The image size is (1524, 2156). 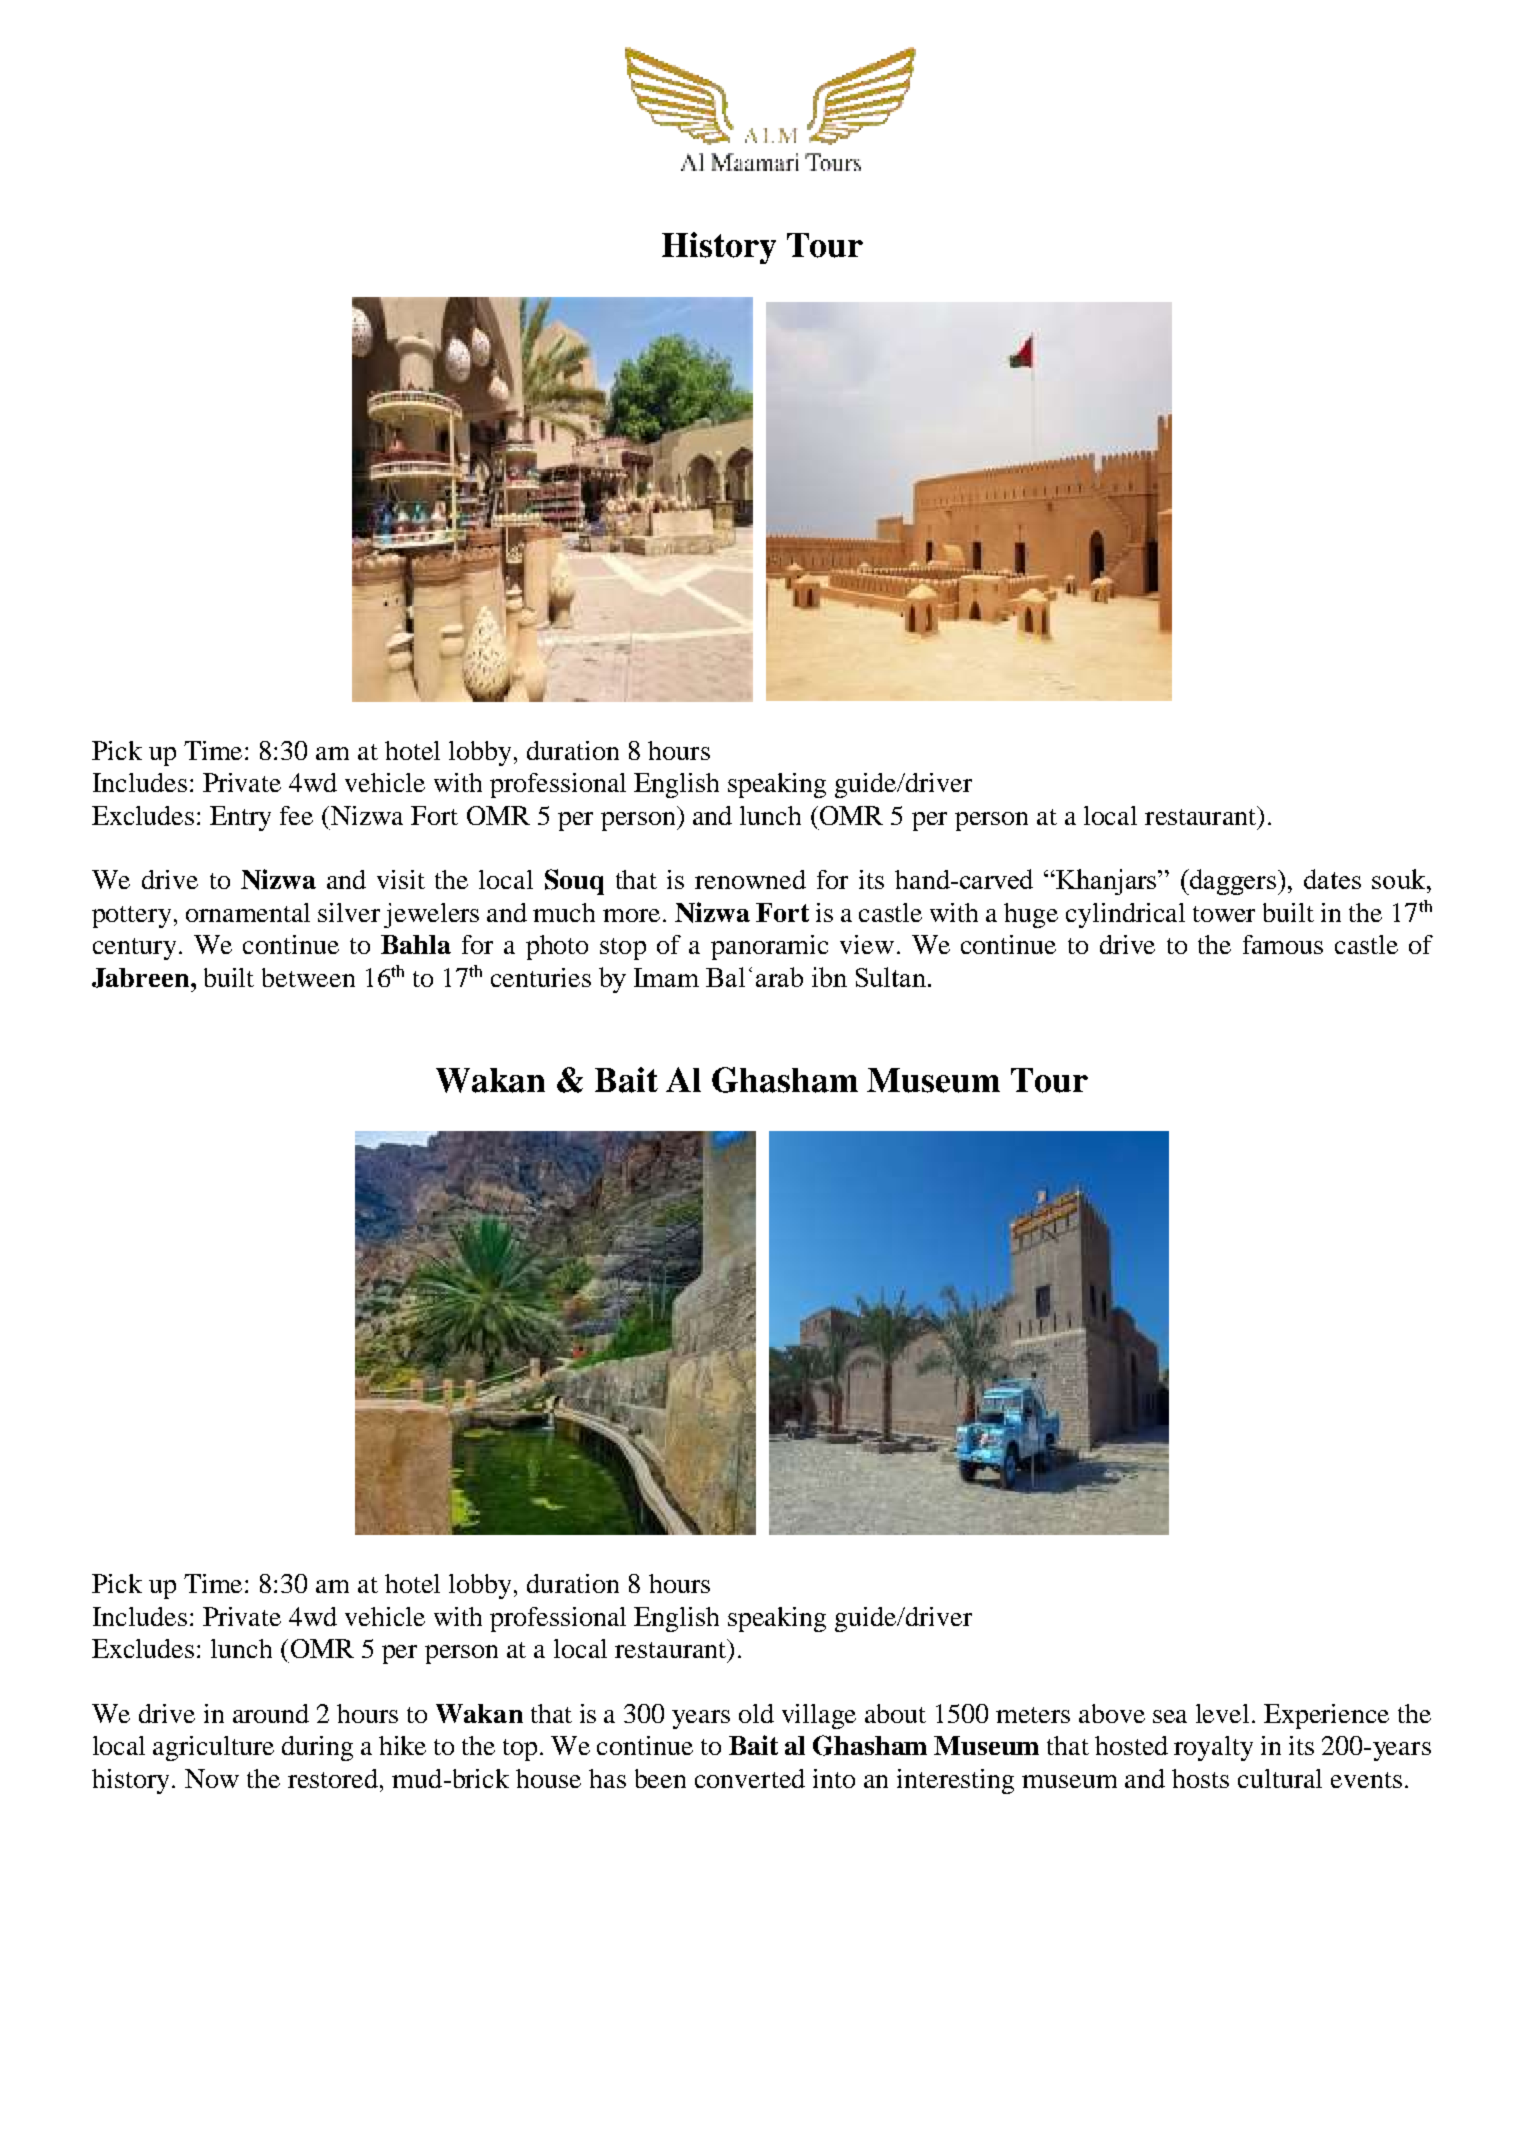 I want to click on famous, so click(x=1283, y=944).
